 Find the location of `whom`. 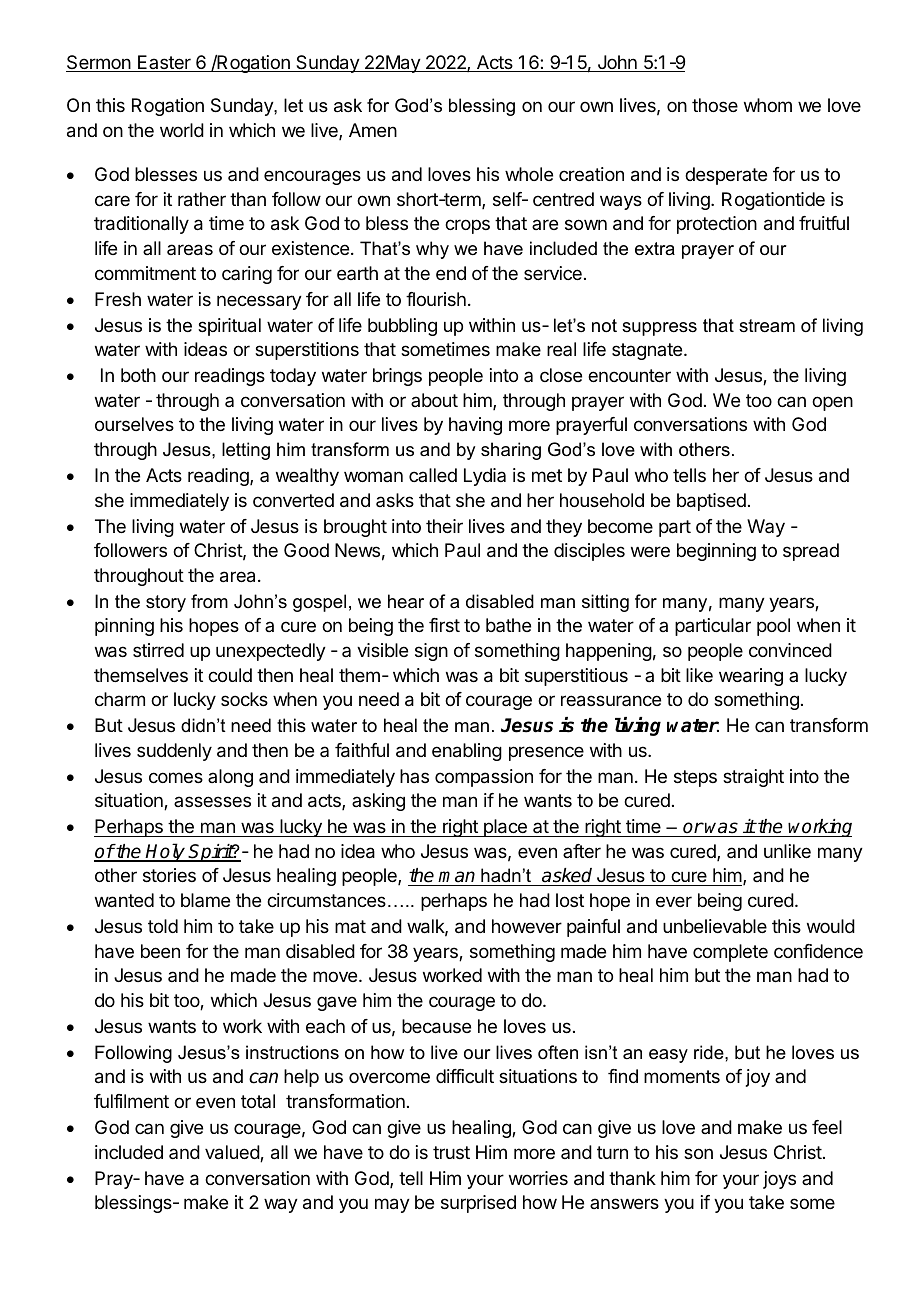

whom is located at coordinates (768, 105).
